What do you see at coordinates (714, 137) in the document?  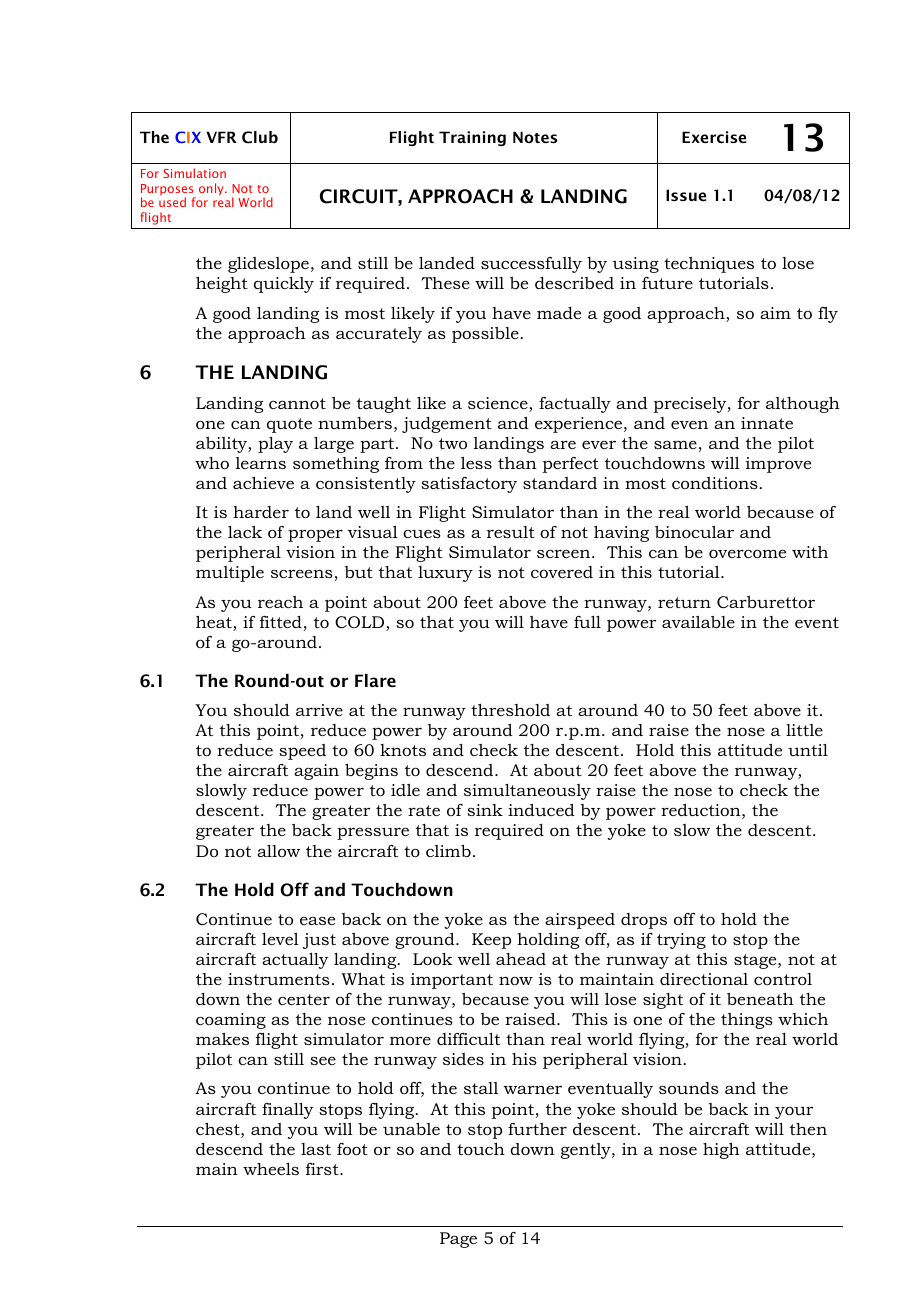 I see `Exercise` at bounding box center [714, 137].
